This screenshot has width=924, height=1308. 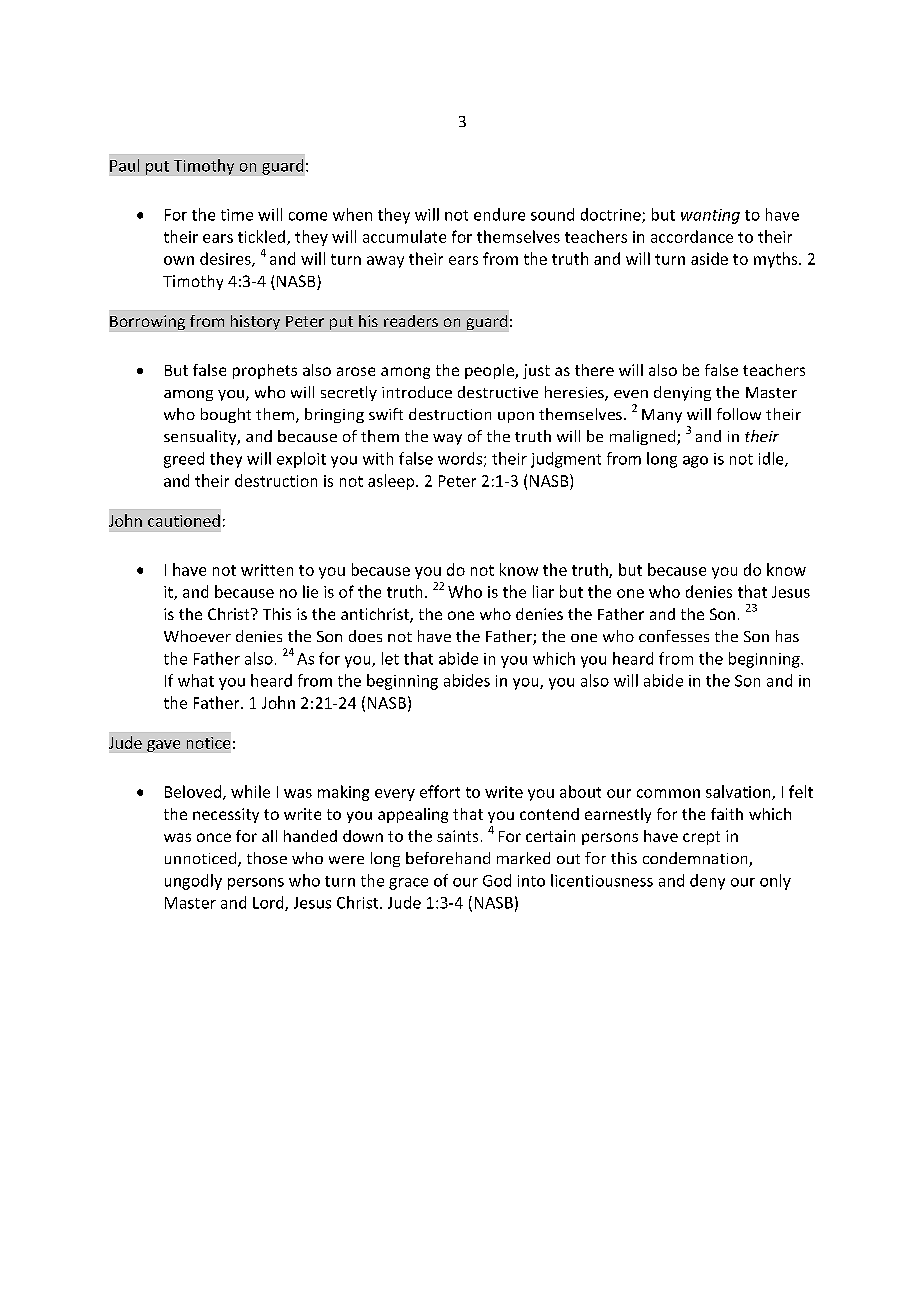 What do you see at coordinates (163, 746) in the screenshot?
I see `gave` at bounding box center [163, 746].
